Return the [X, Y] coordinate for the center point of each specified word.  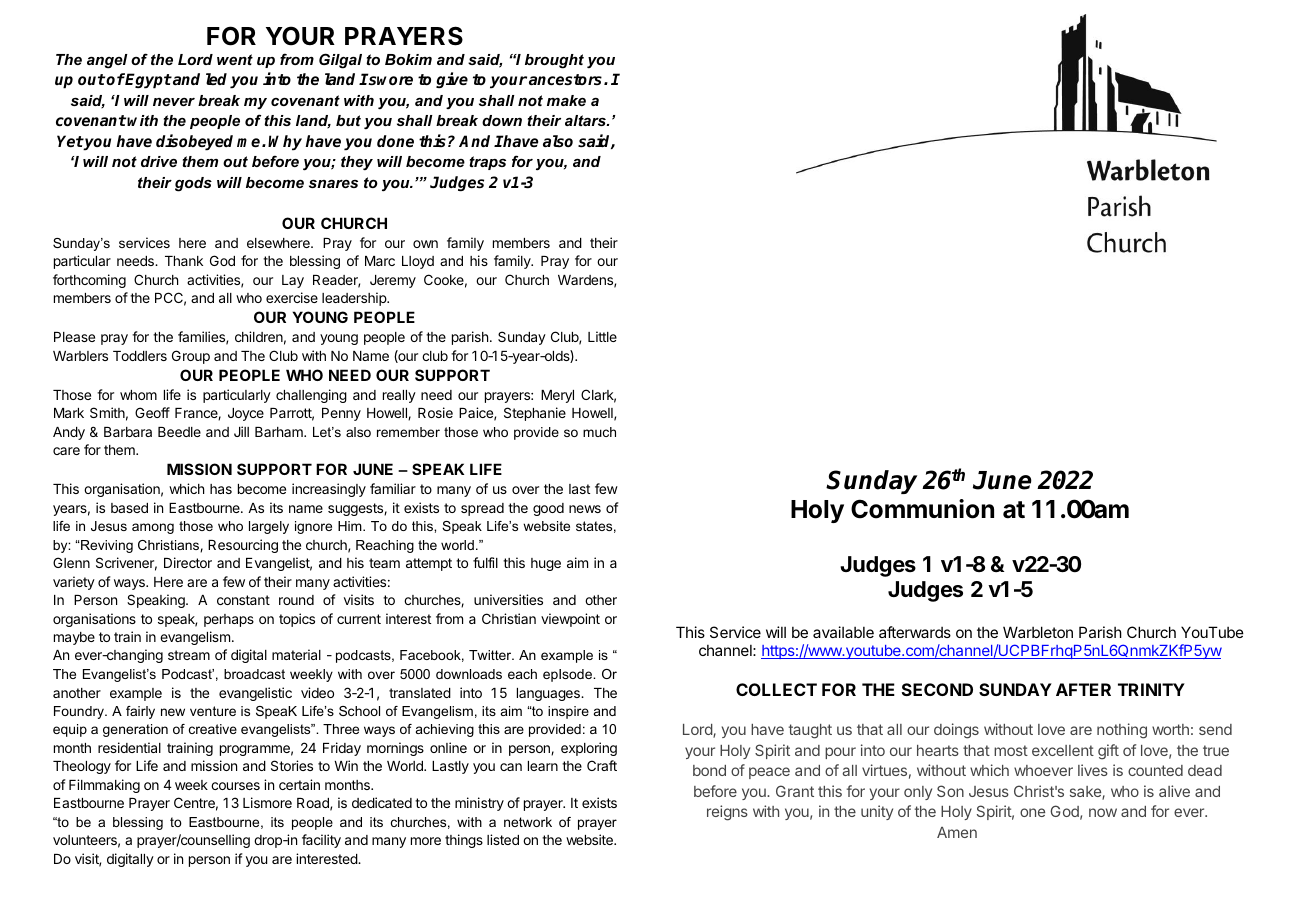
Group [191, 357]
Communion [922, 509]
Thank [184, 261]
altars [586, 120]
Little [602, 336]
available [843, 632]
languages [549, 694]
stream [189, 655]
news [585, 509]
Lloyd [418, 262]
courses [235, 786]
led [216, 79]
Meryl [557, 396]
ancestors [567, 80]
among [153, 528]
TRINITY [1151, 689]
